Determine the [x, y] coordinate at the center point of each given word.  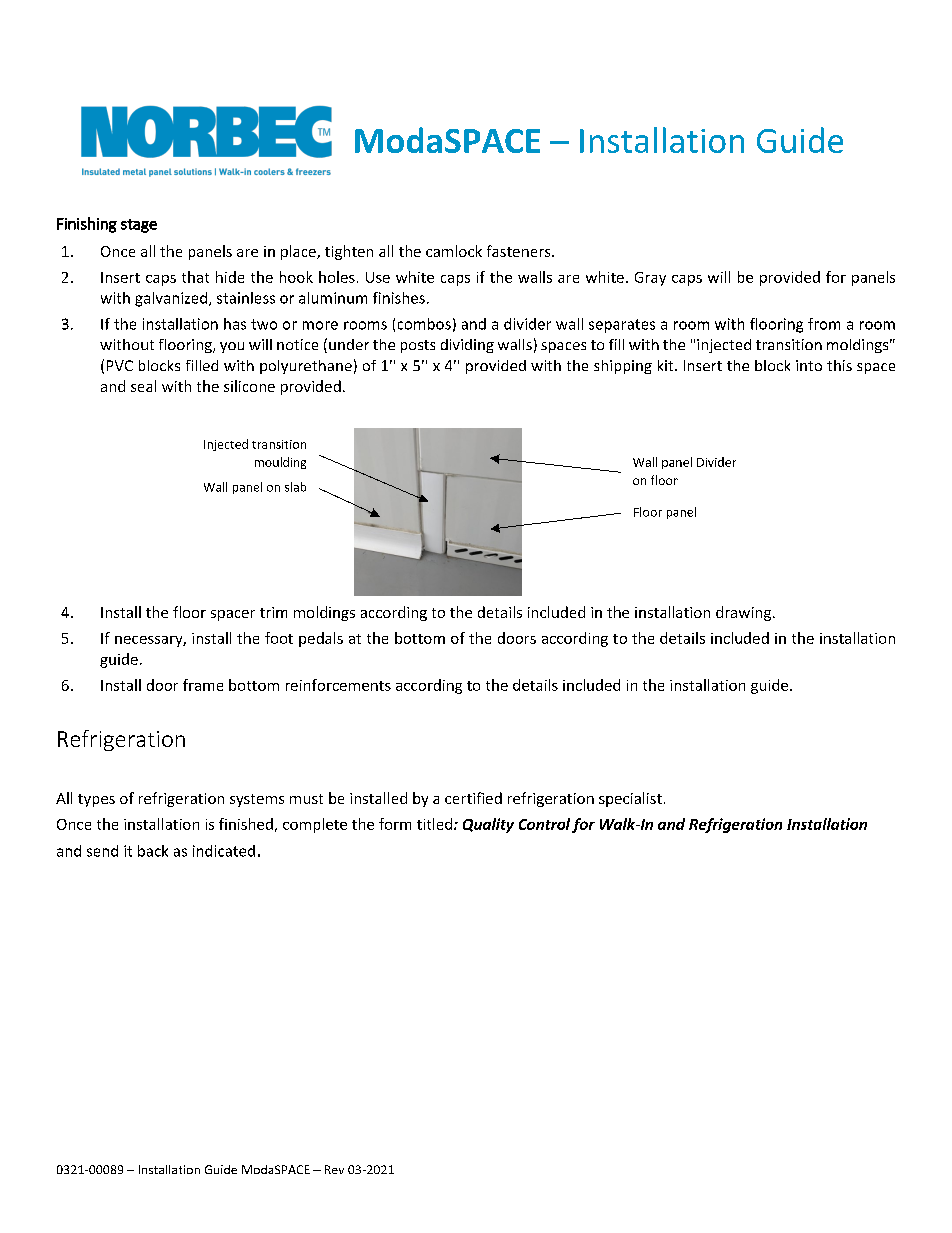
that [195, 277]
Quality [488, 825]
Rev [334, 1169]
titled [434, 824]
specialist [630, 799]
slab [295, 487]
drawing [745, 613]
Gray [650, 279]
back [153, 851]
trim [273, 612]
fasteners [520, 251]
